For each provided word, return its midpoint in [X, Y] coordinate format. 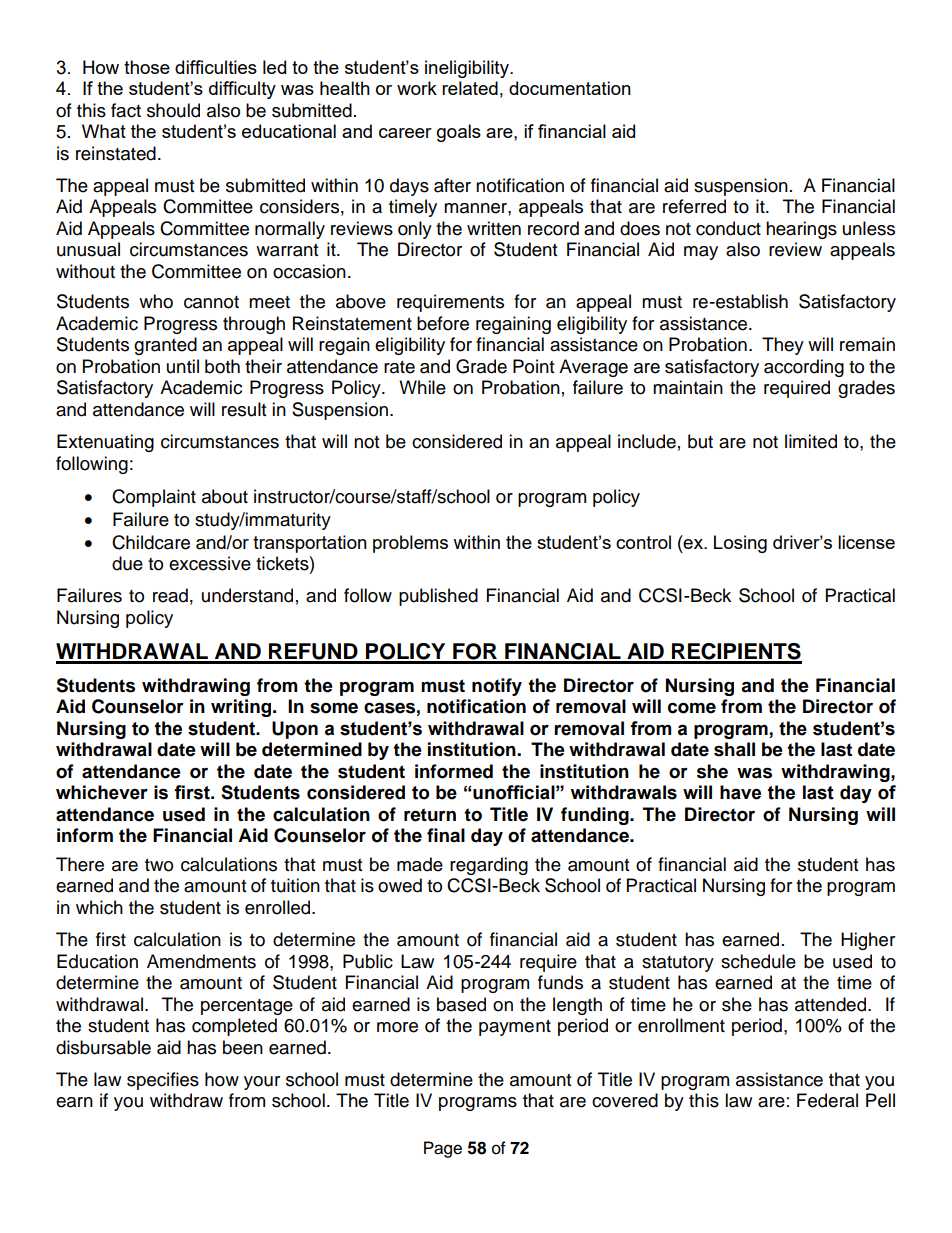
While [422, 387]
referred [694, 206]
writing [242, 708]
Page [443, 1149]
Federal [827, 1100]
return [430, 815]
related [470, 88]
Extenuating [105, 443]
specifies [163, 1081]
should [173, 110]
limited [811, 441]
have [740, 792]
